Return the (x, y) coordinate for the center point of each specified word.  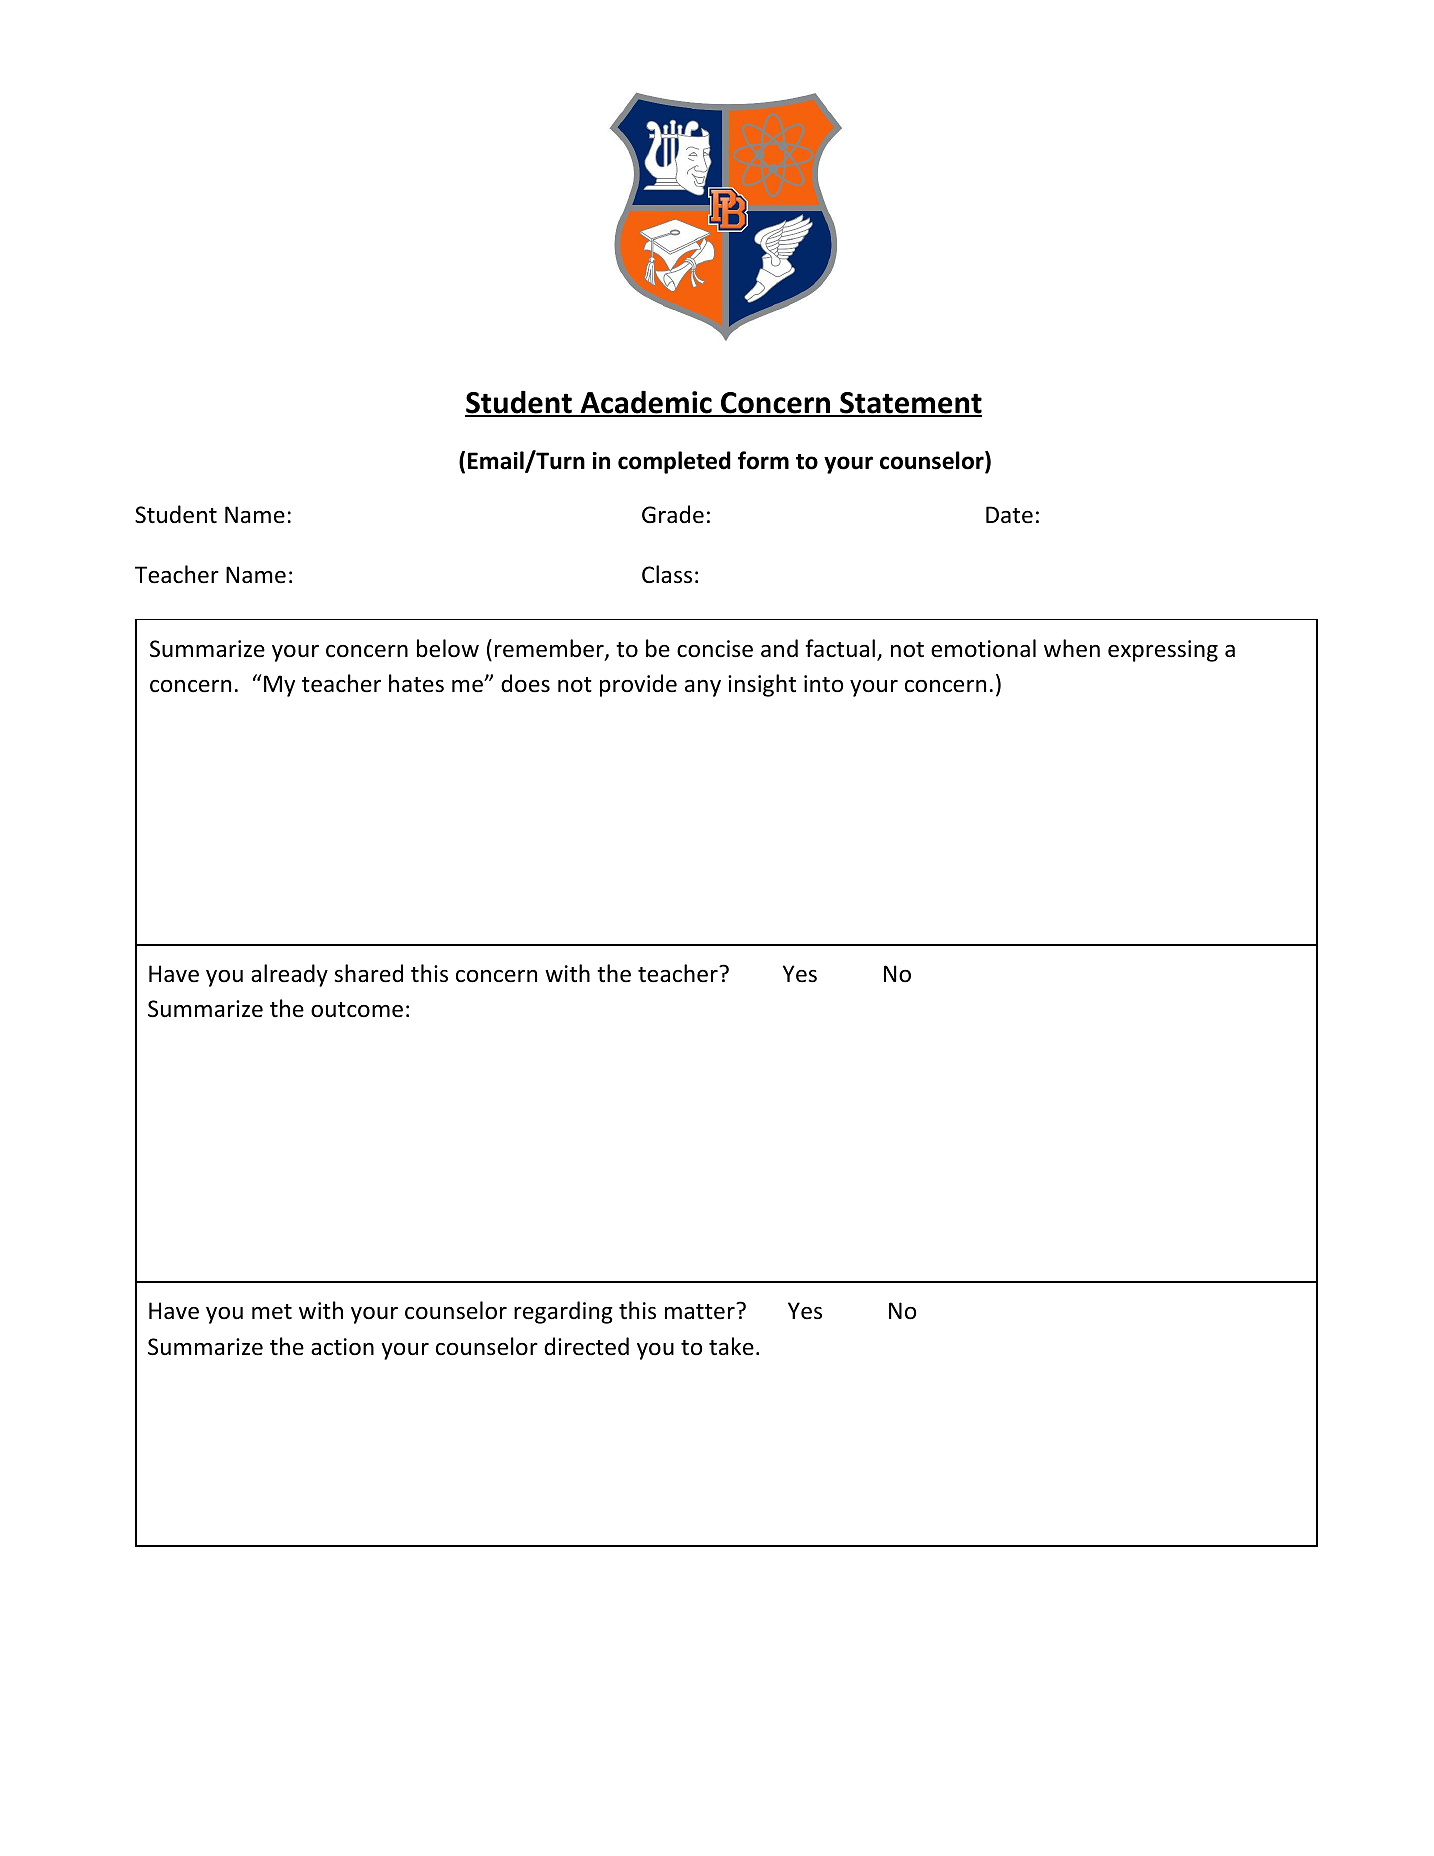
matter (701, 1311)
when (1072, 648)
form (763, 460)
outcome (357, 1010)
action (342, 1347)
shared (368, 973)
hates (416, 683)
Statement (910, 404)
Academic (646, 403)
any (703, 688)
